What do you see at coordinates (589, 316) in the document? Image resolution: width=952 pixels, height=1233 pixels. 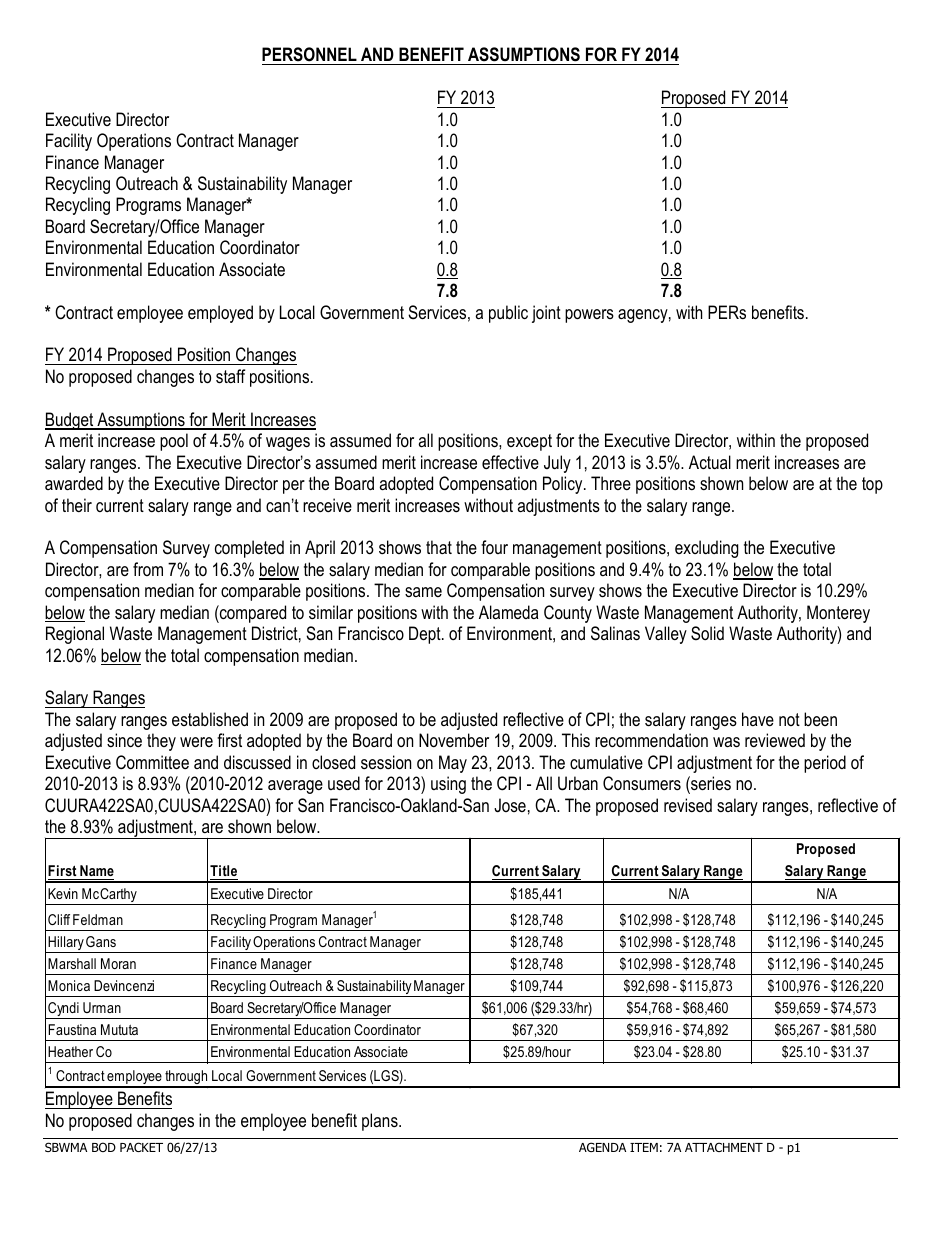 I see `powers` at bounding box center [589, 316].
